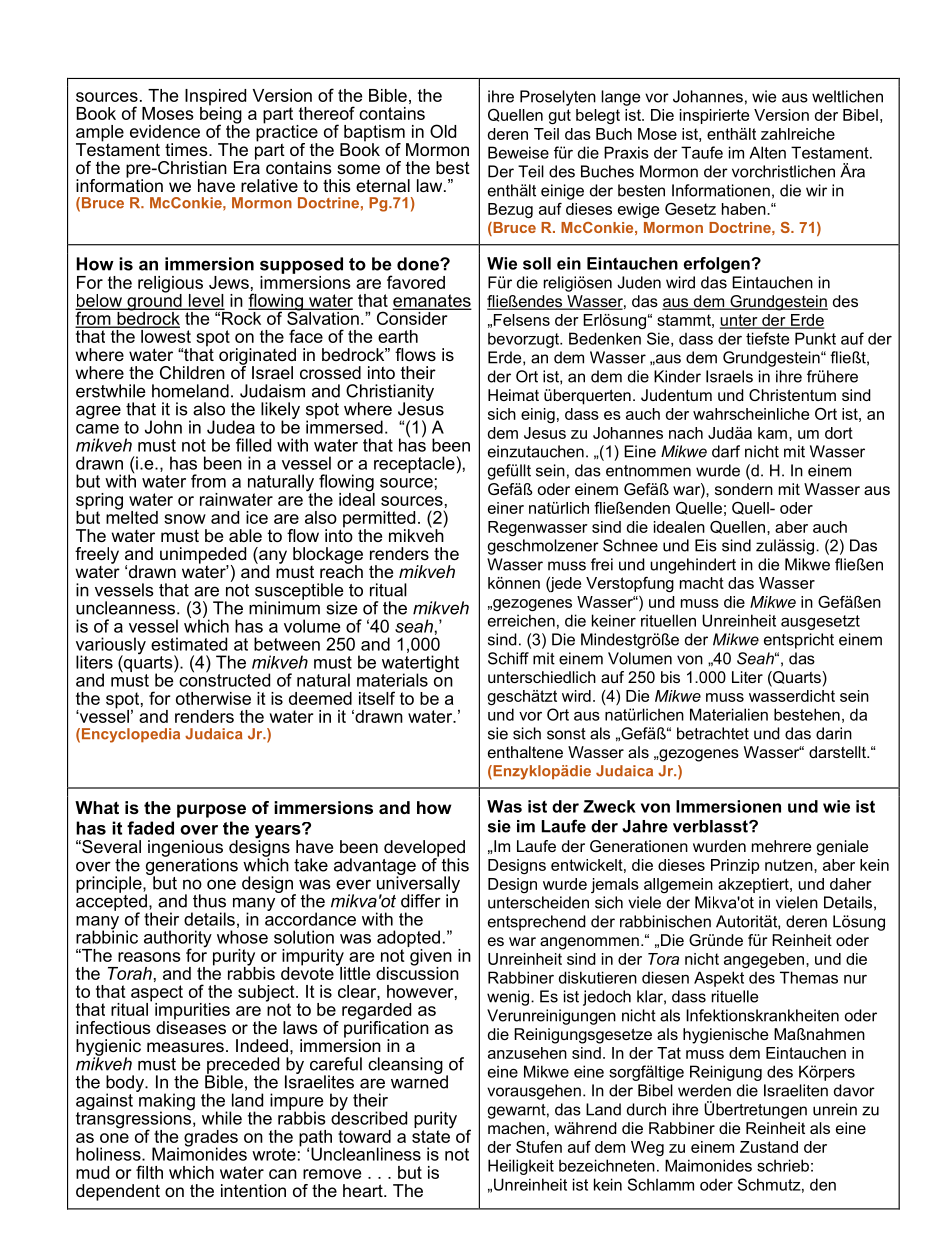 The height and width of the page is (1233, 952). I want to click on developed, so click(424, 849).
